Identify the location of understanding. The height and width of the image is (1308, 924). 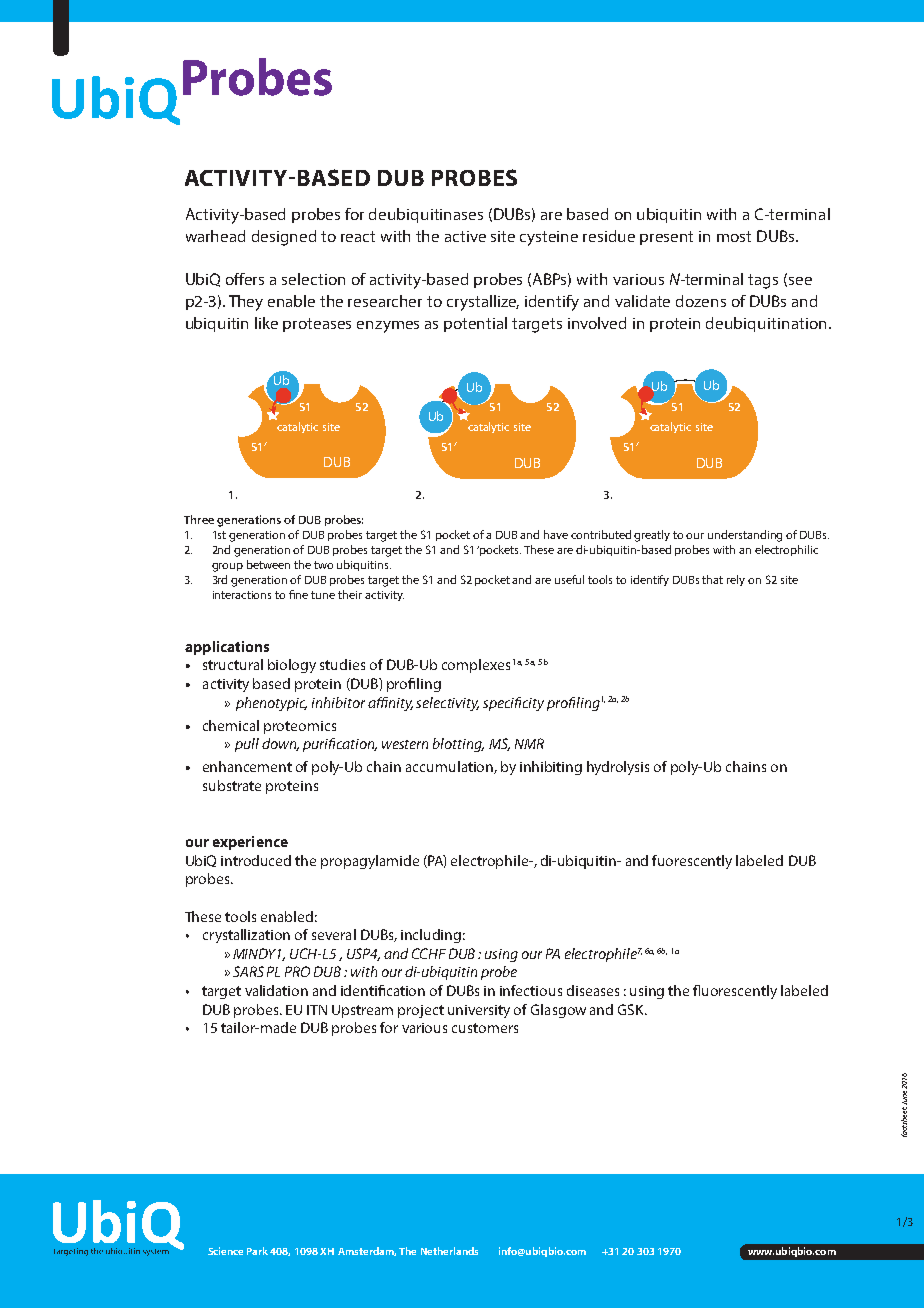
(745, 536).
